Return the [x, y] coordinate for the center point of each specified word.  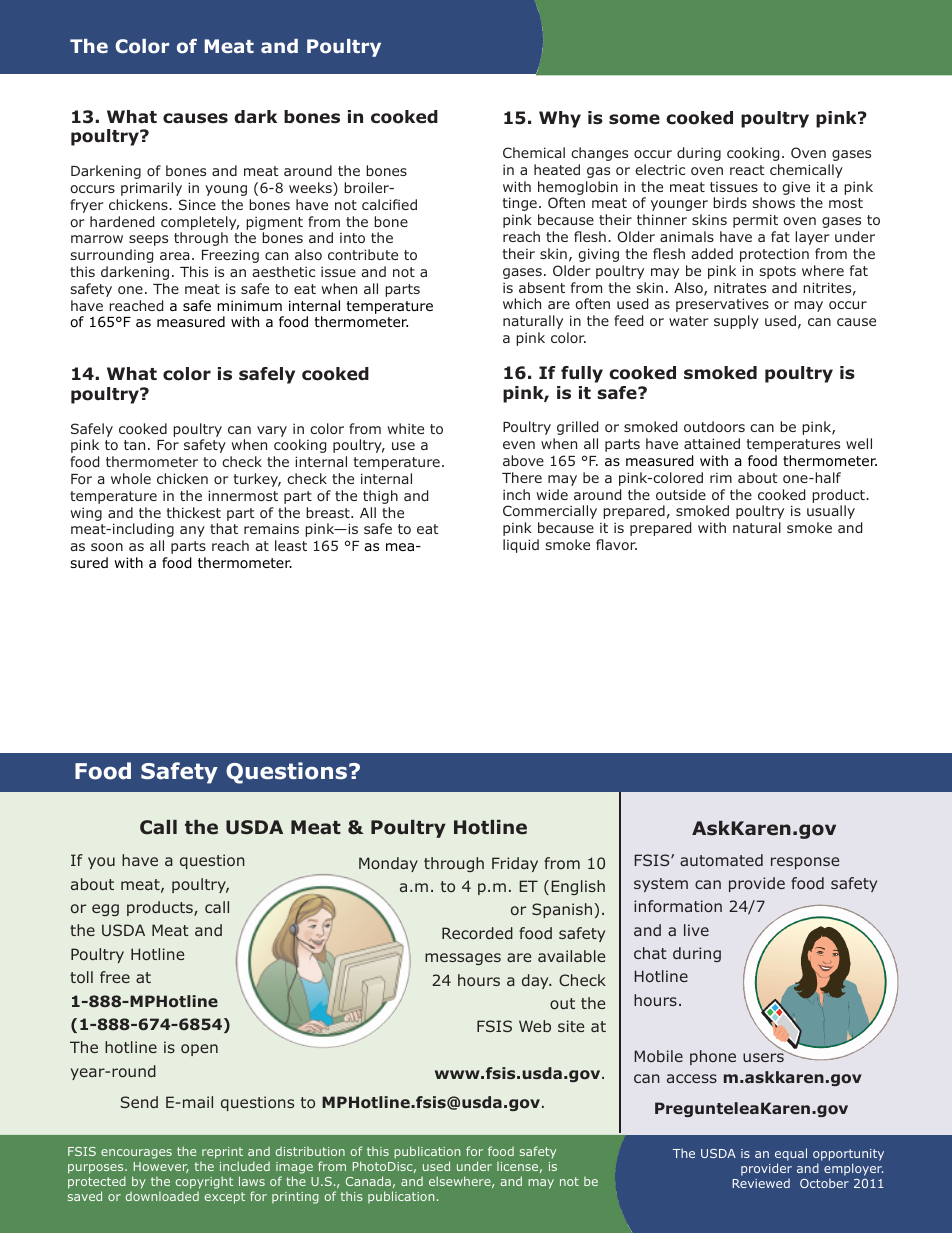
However [161, 1167]
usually [831, 512]
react [747, 170]
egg [105, 910]
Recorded [477, 933]
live [696, 930]
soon [107, 547]
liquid [521, 546]
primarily [151, 189]
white [406, 428]
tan [134, 445]
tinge [520, 204]
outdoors [714, 426]
